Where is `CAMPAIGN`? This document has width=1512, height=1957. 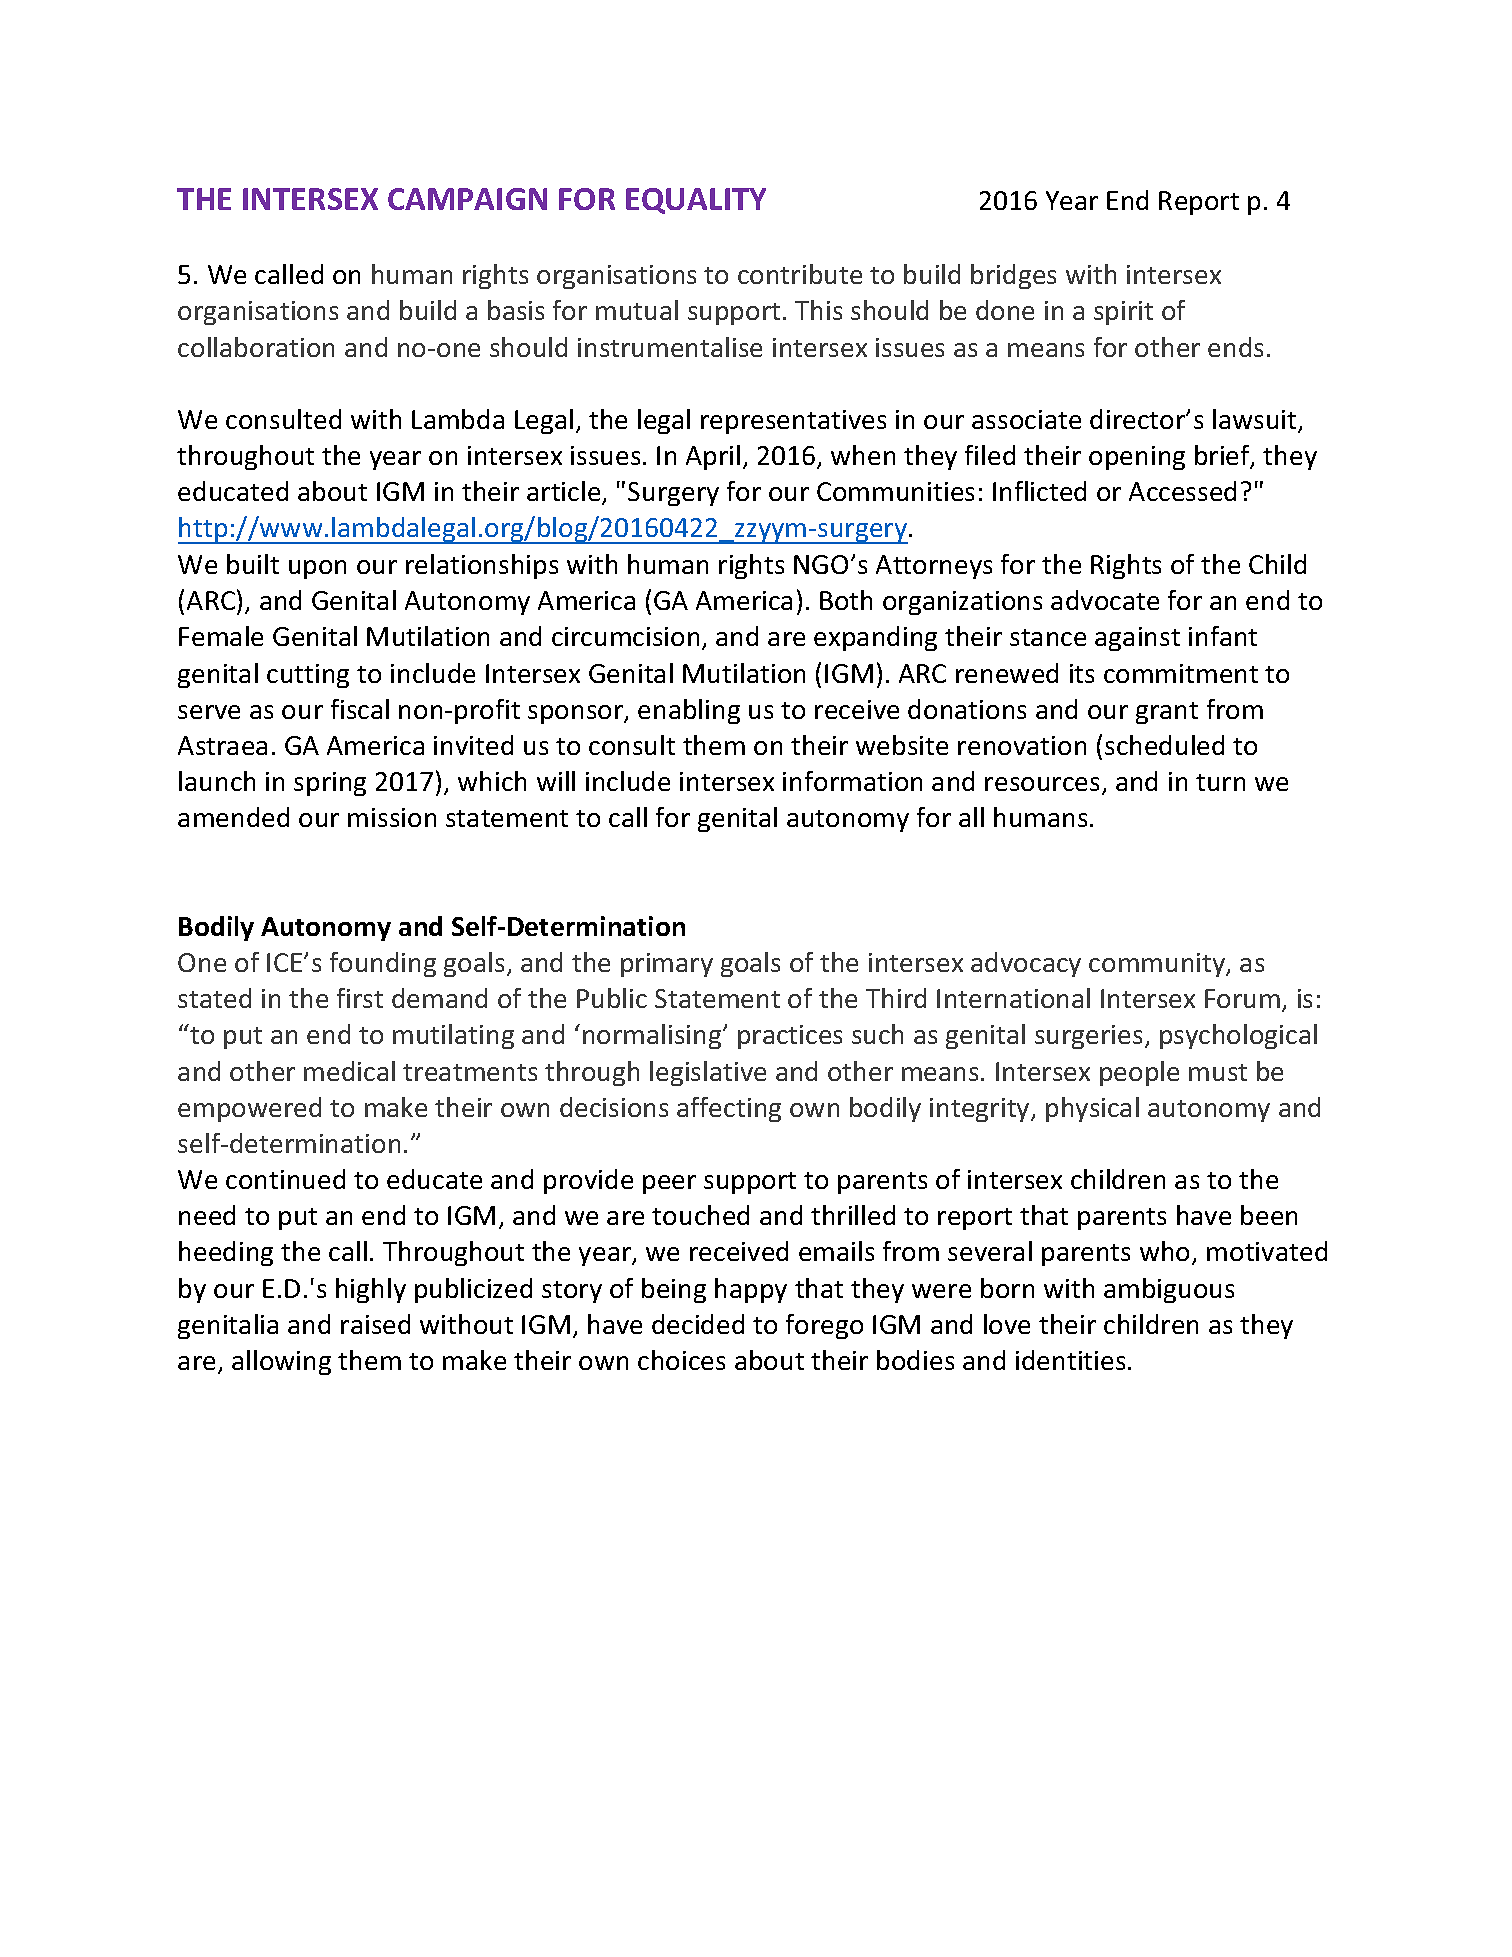 CAMPAIGN is located at coordinates (467, 199).
